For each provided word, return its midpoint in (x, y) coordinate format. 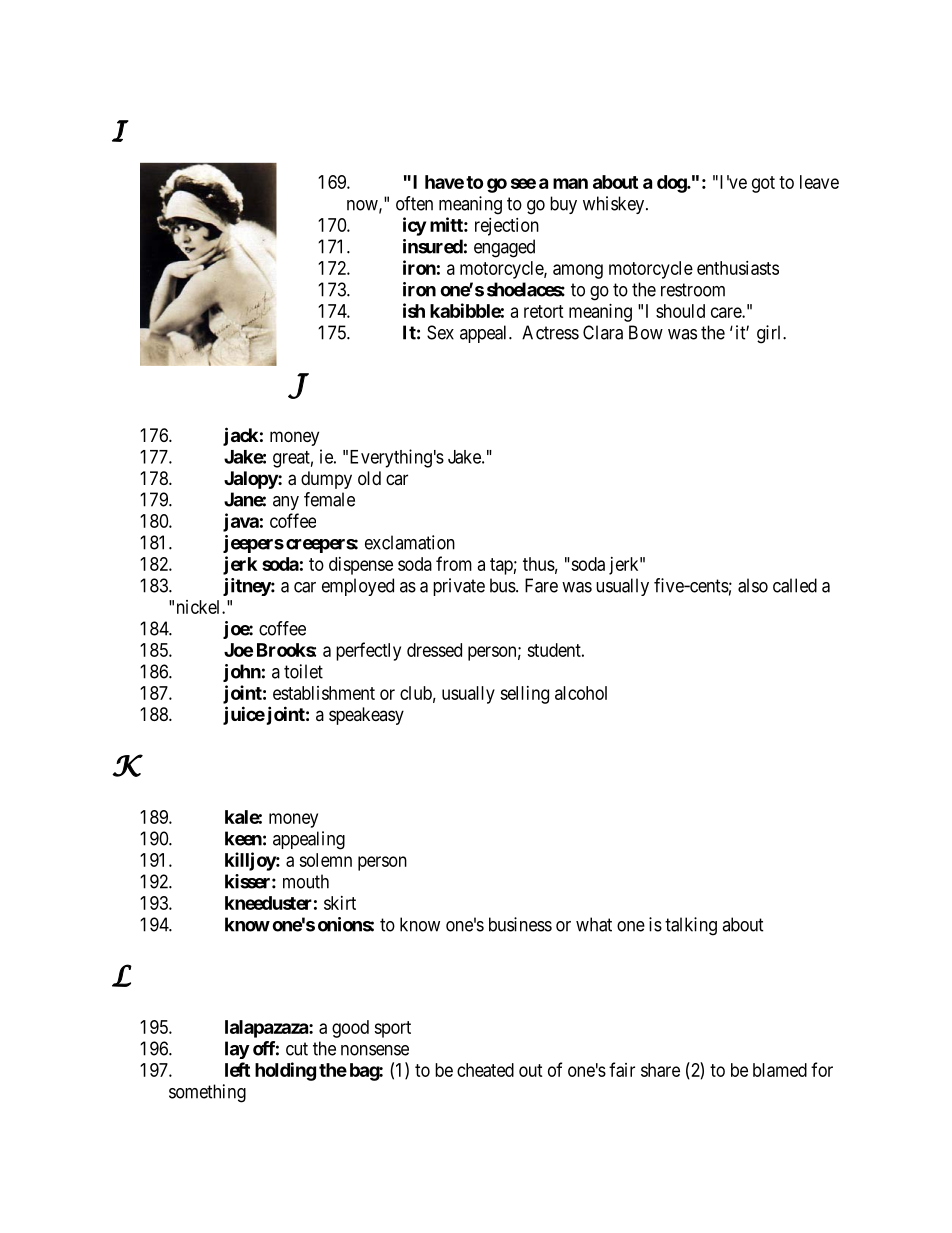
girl (770, 334)
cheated (485, 1070)
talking (691, 926)
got (763, 184)
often (414, 203)
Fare (541, 585)
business (520, 924)
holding (285, 1071)
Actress (550, 332)
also (753, 585)
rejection (507, 227)
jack (240, 436)
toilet (303, 671)
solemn (325, 860)
